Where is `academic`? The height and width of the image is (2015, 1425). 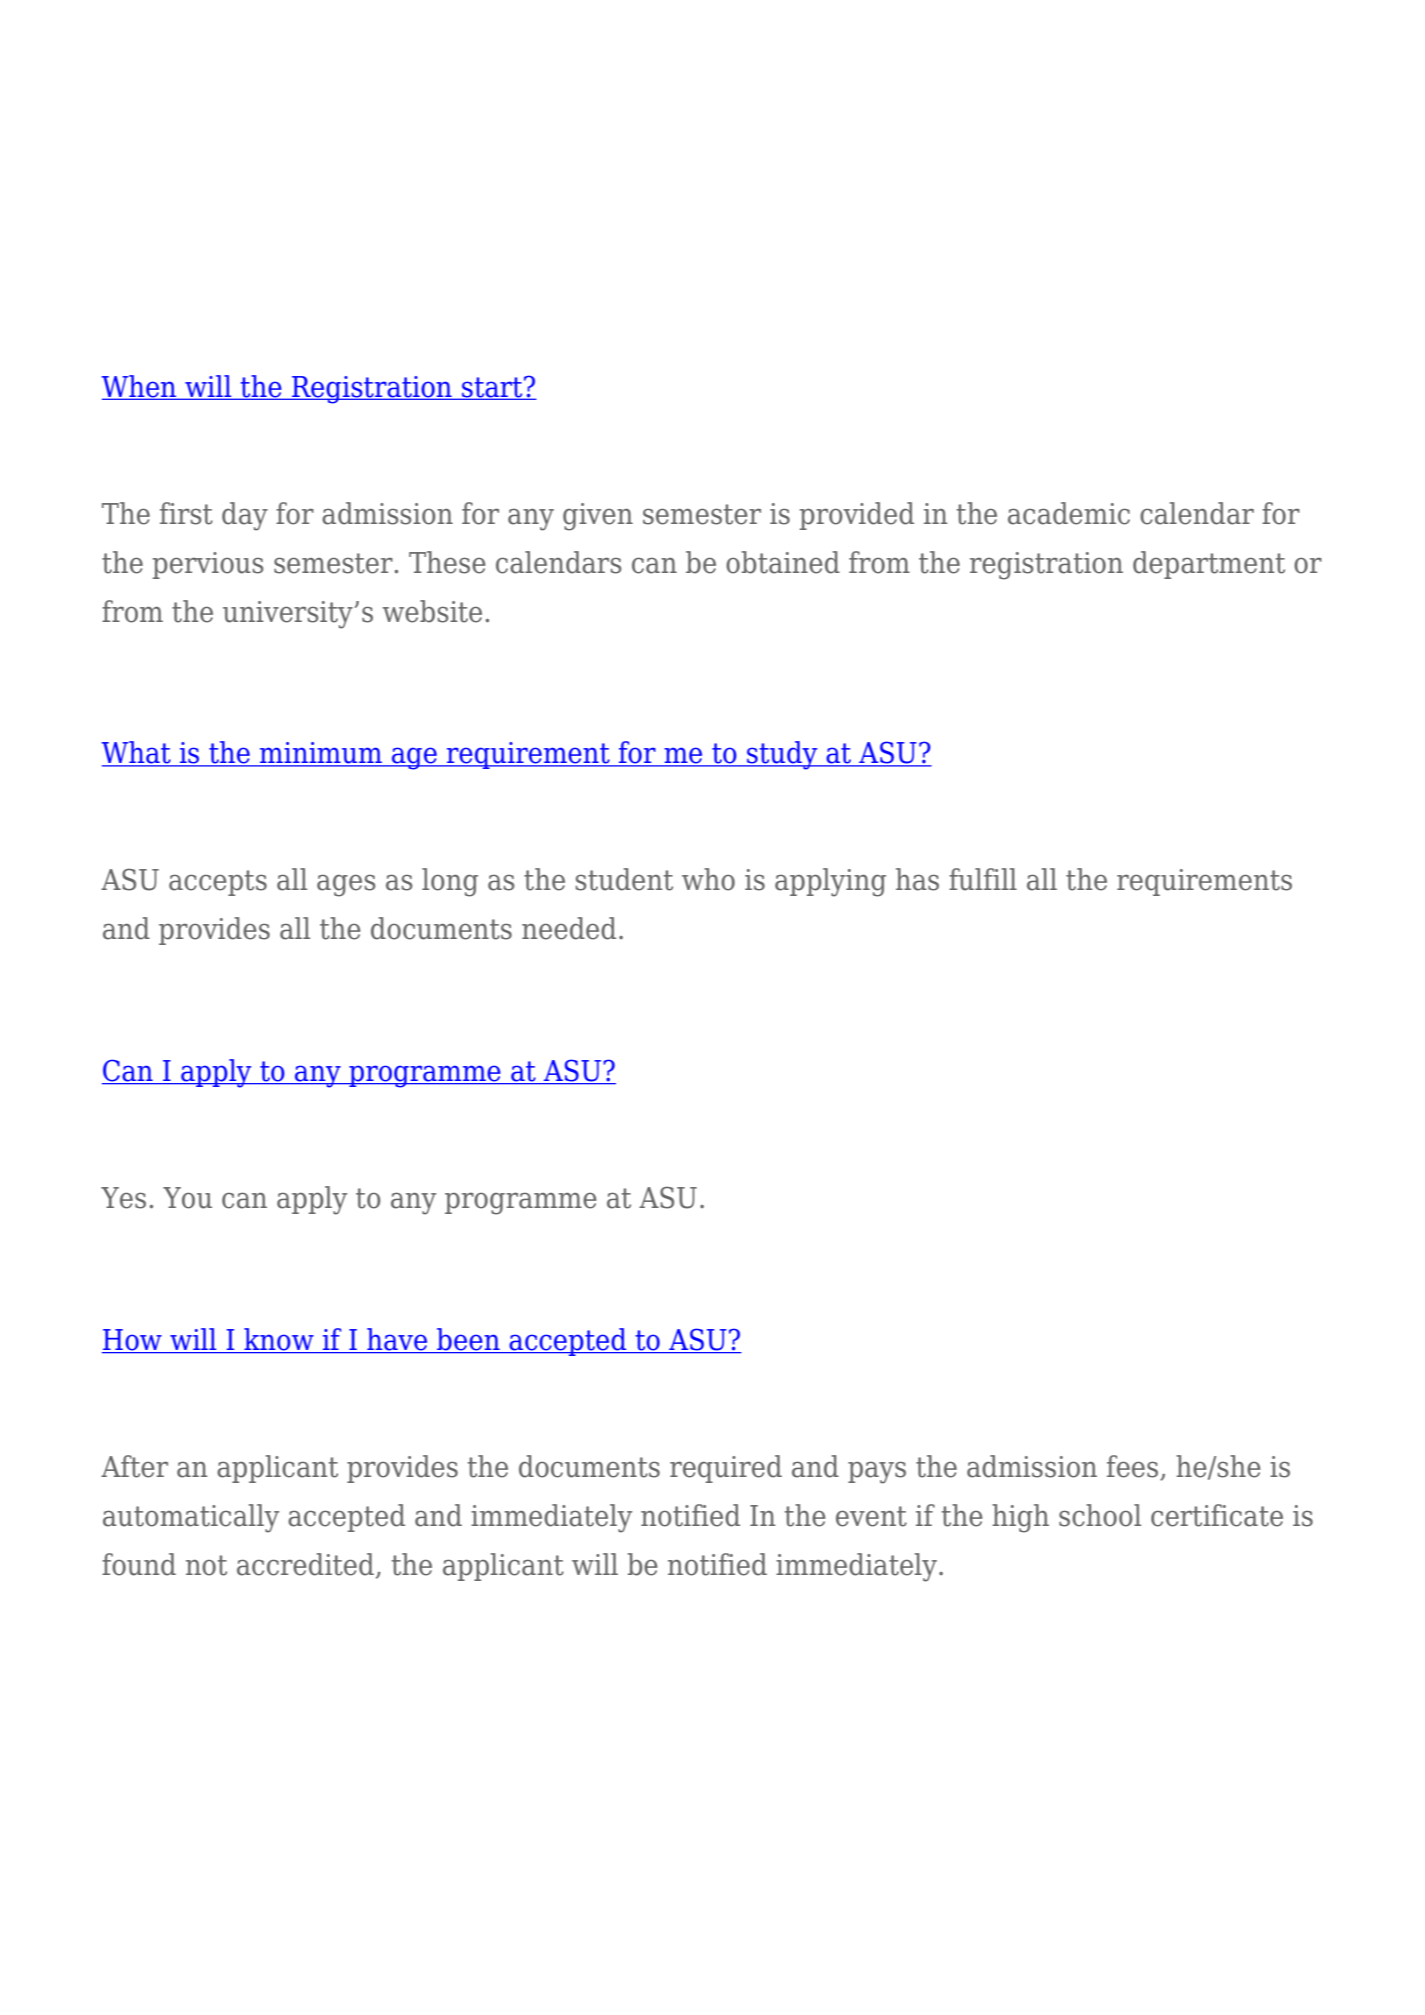 academic is located at coordinates (1069, 513).
